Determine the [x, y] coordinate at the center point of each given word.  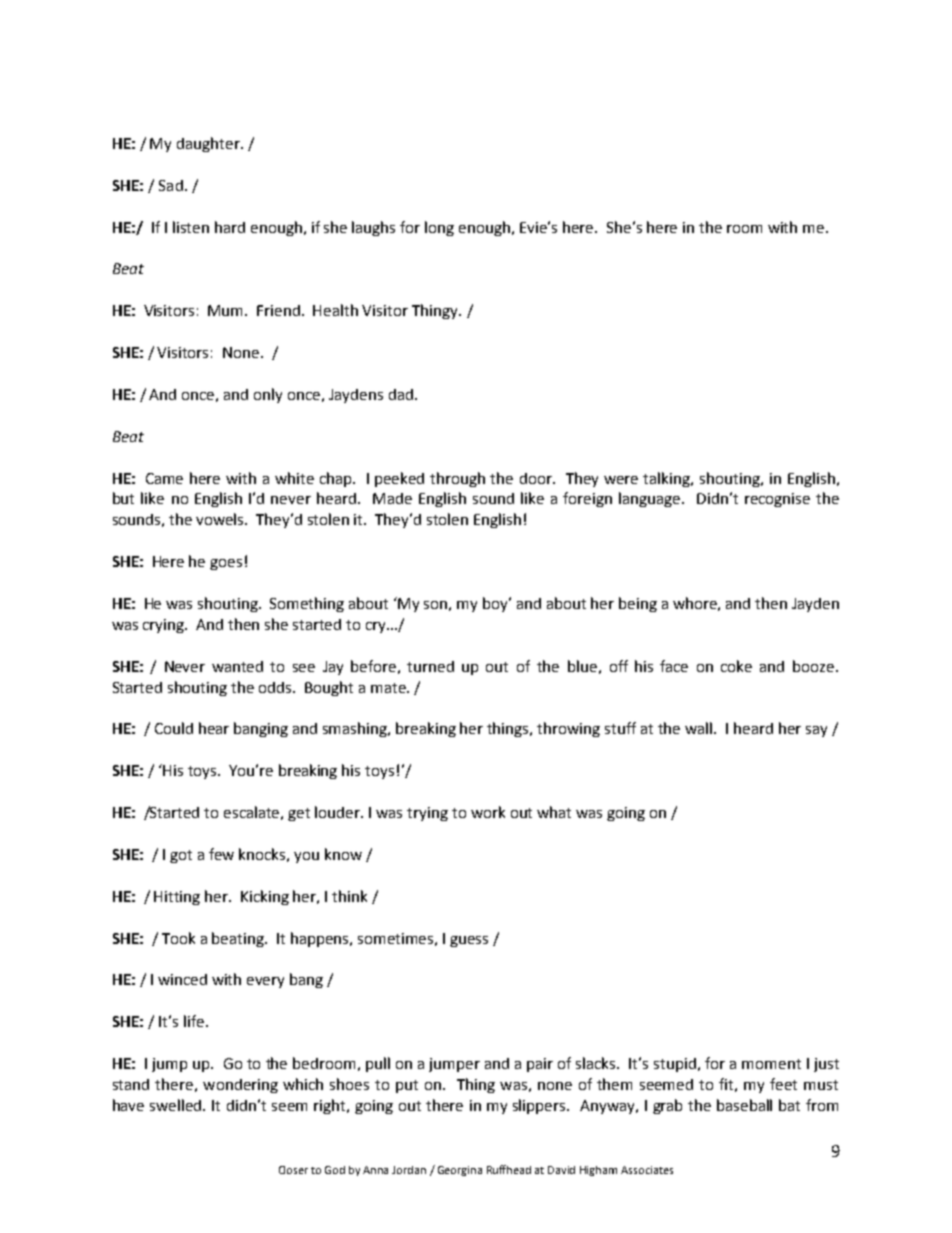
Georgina [460, 1171]
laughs [373, 228]
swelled [177, 1105]
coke [736, 666]
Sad [171, 185]
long [439, 228]
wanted [237, 666]
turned [430, 666]
